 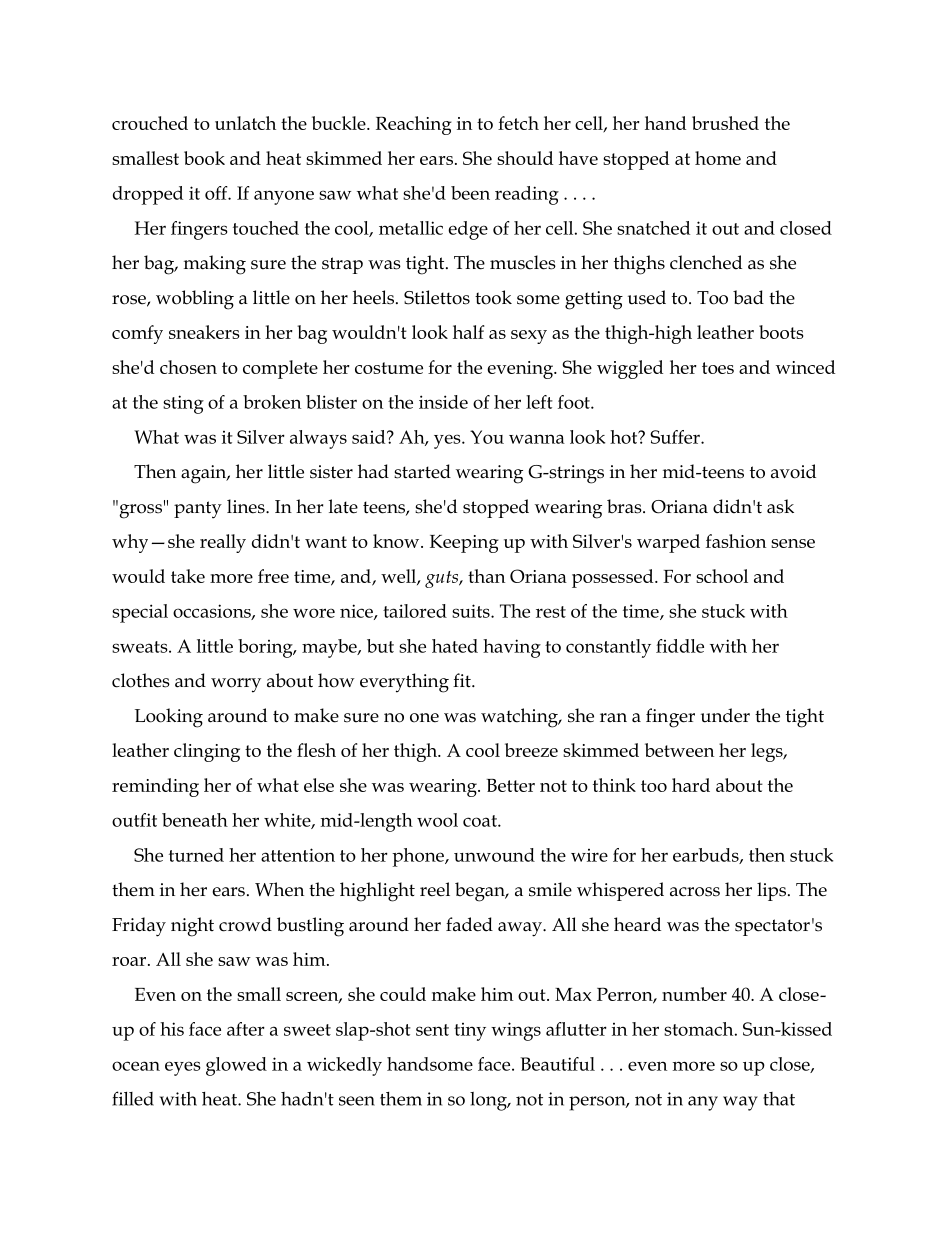 What do you see at coordinates (204, 158) in the page?
I see `book` at bounding box center [204, 158].
